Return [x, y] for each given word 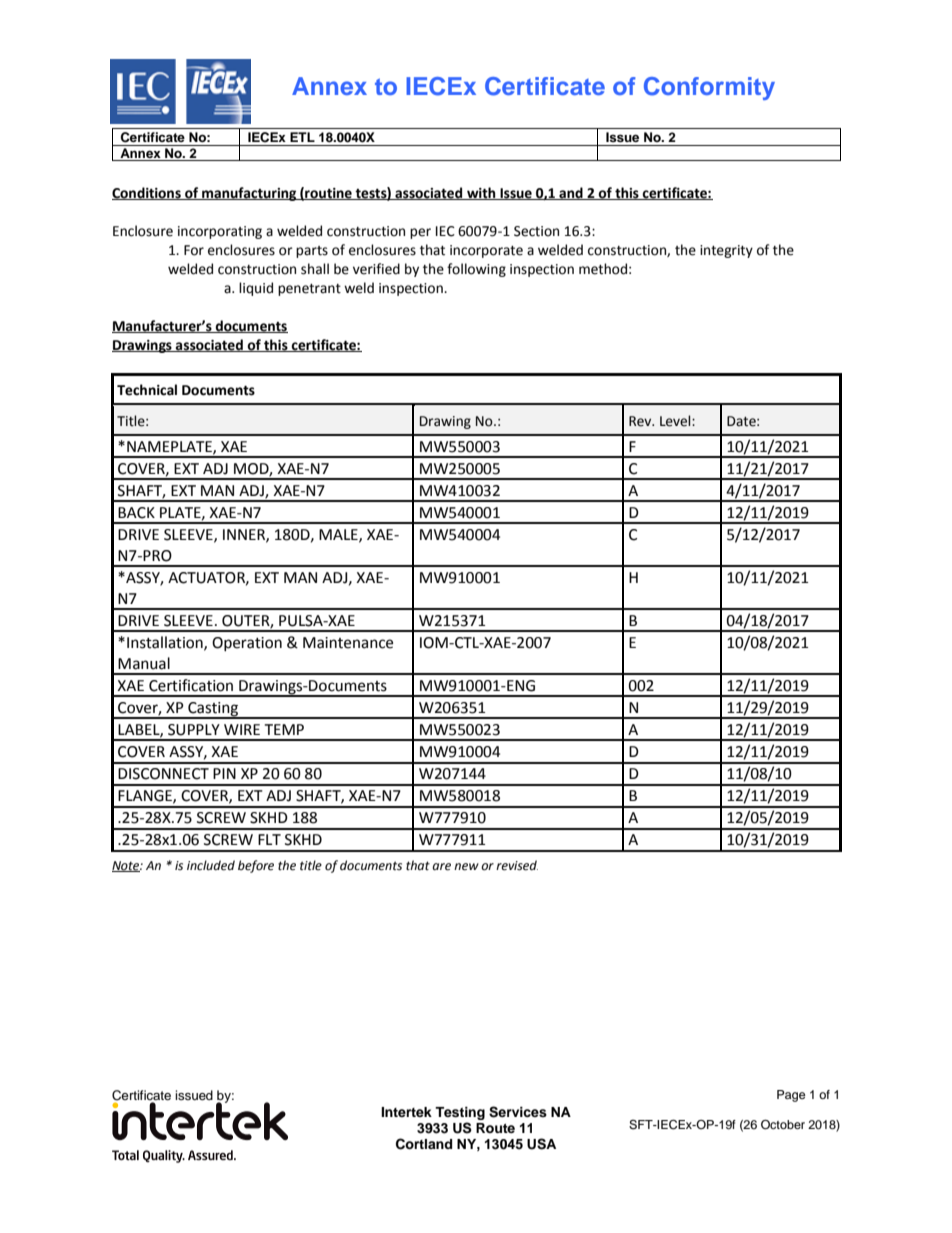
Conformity [709, 88]
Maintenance [348, 643]
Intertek [406, 1112]
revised [517, 865]
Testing [460, 1113]
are [441, 867]
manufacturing [249, 194]
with [481, 193]
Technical [147, 390]
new [466, 867]
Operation [247, 644]
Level [676, 421]
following [476, 270]
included [211, 865]
